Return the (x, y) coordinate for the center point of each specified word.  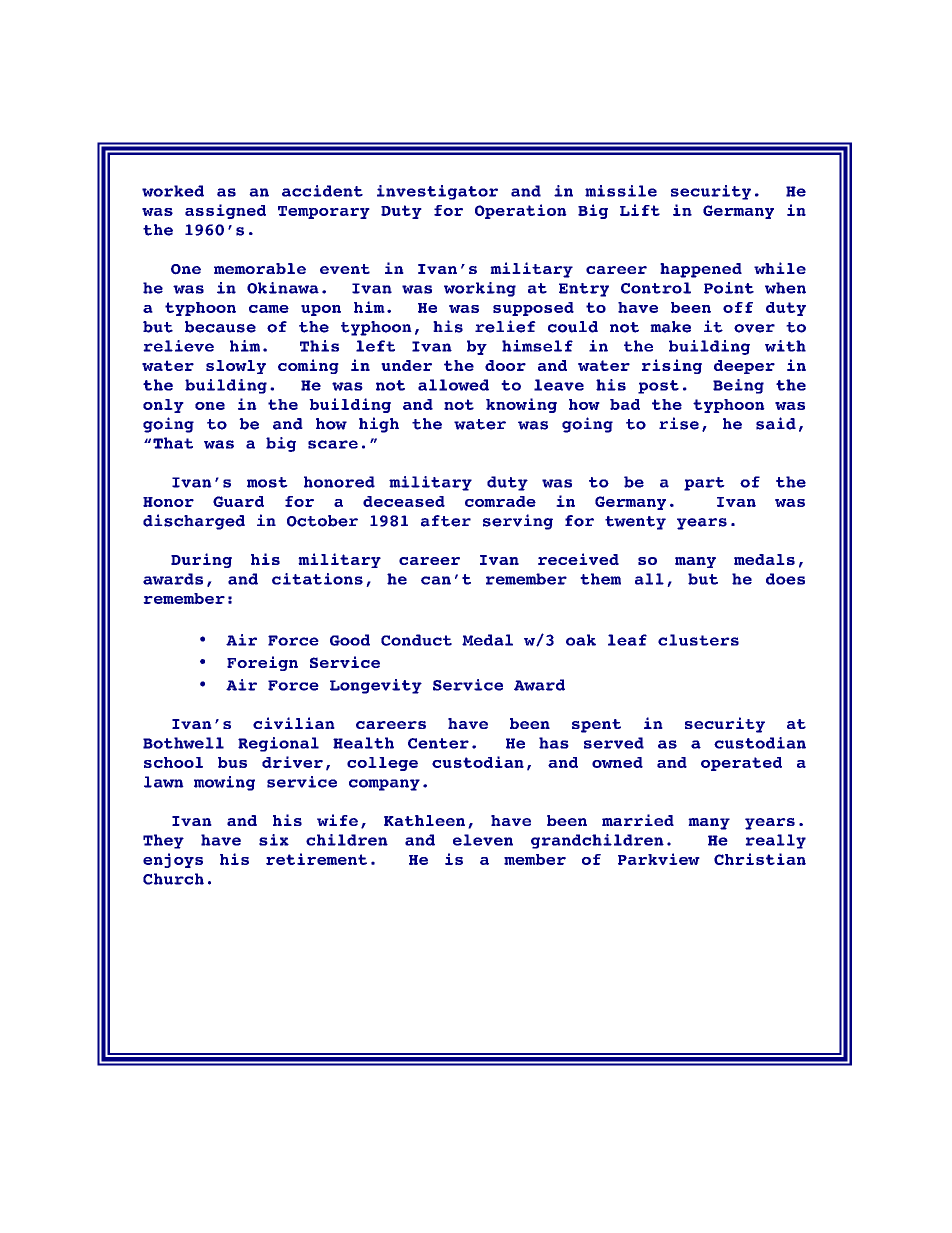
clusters (698, 640)
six (274, 840)
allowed (453, 385)
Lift (640, 210)
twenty (635, 523)
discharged (194, 522)
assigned (225, 211)
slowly (236, 367)
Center (438, 743)
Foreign (262, 663)
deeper (744, 367)
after (446, 521)
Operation (521, 211)
